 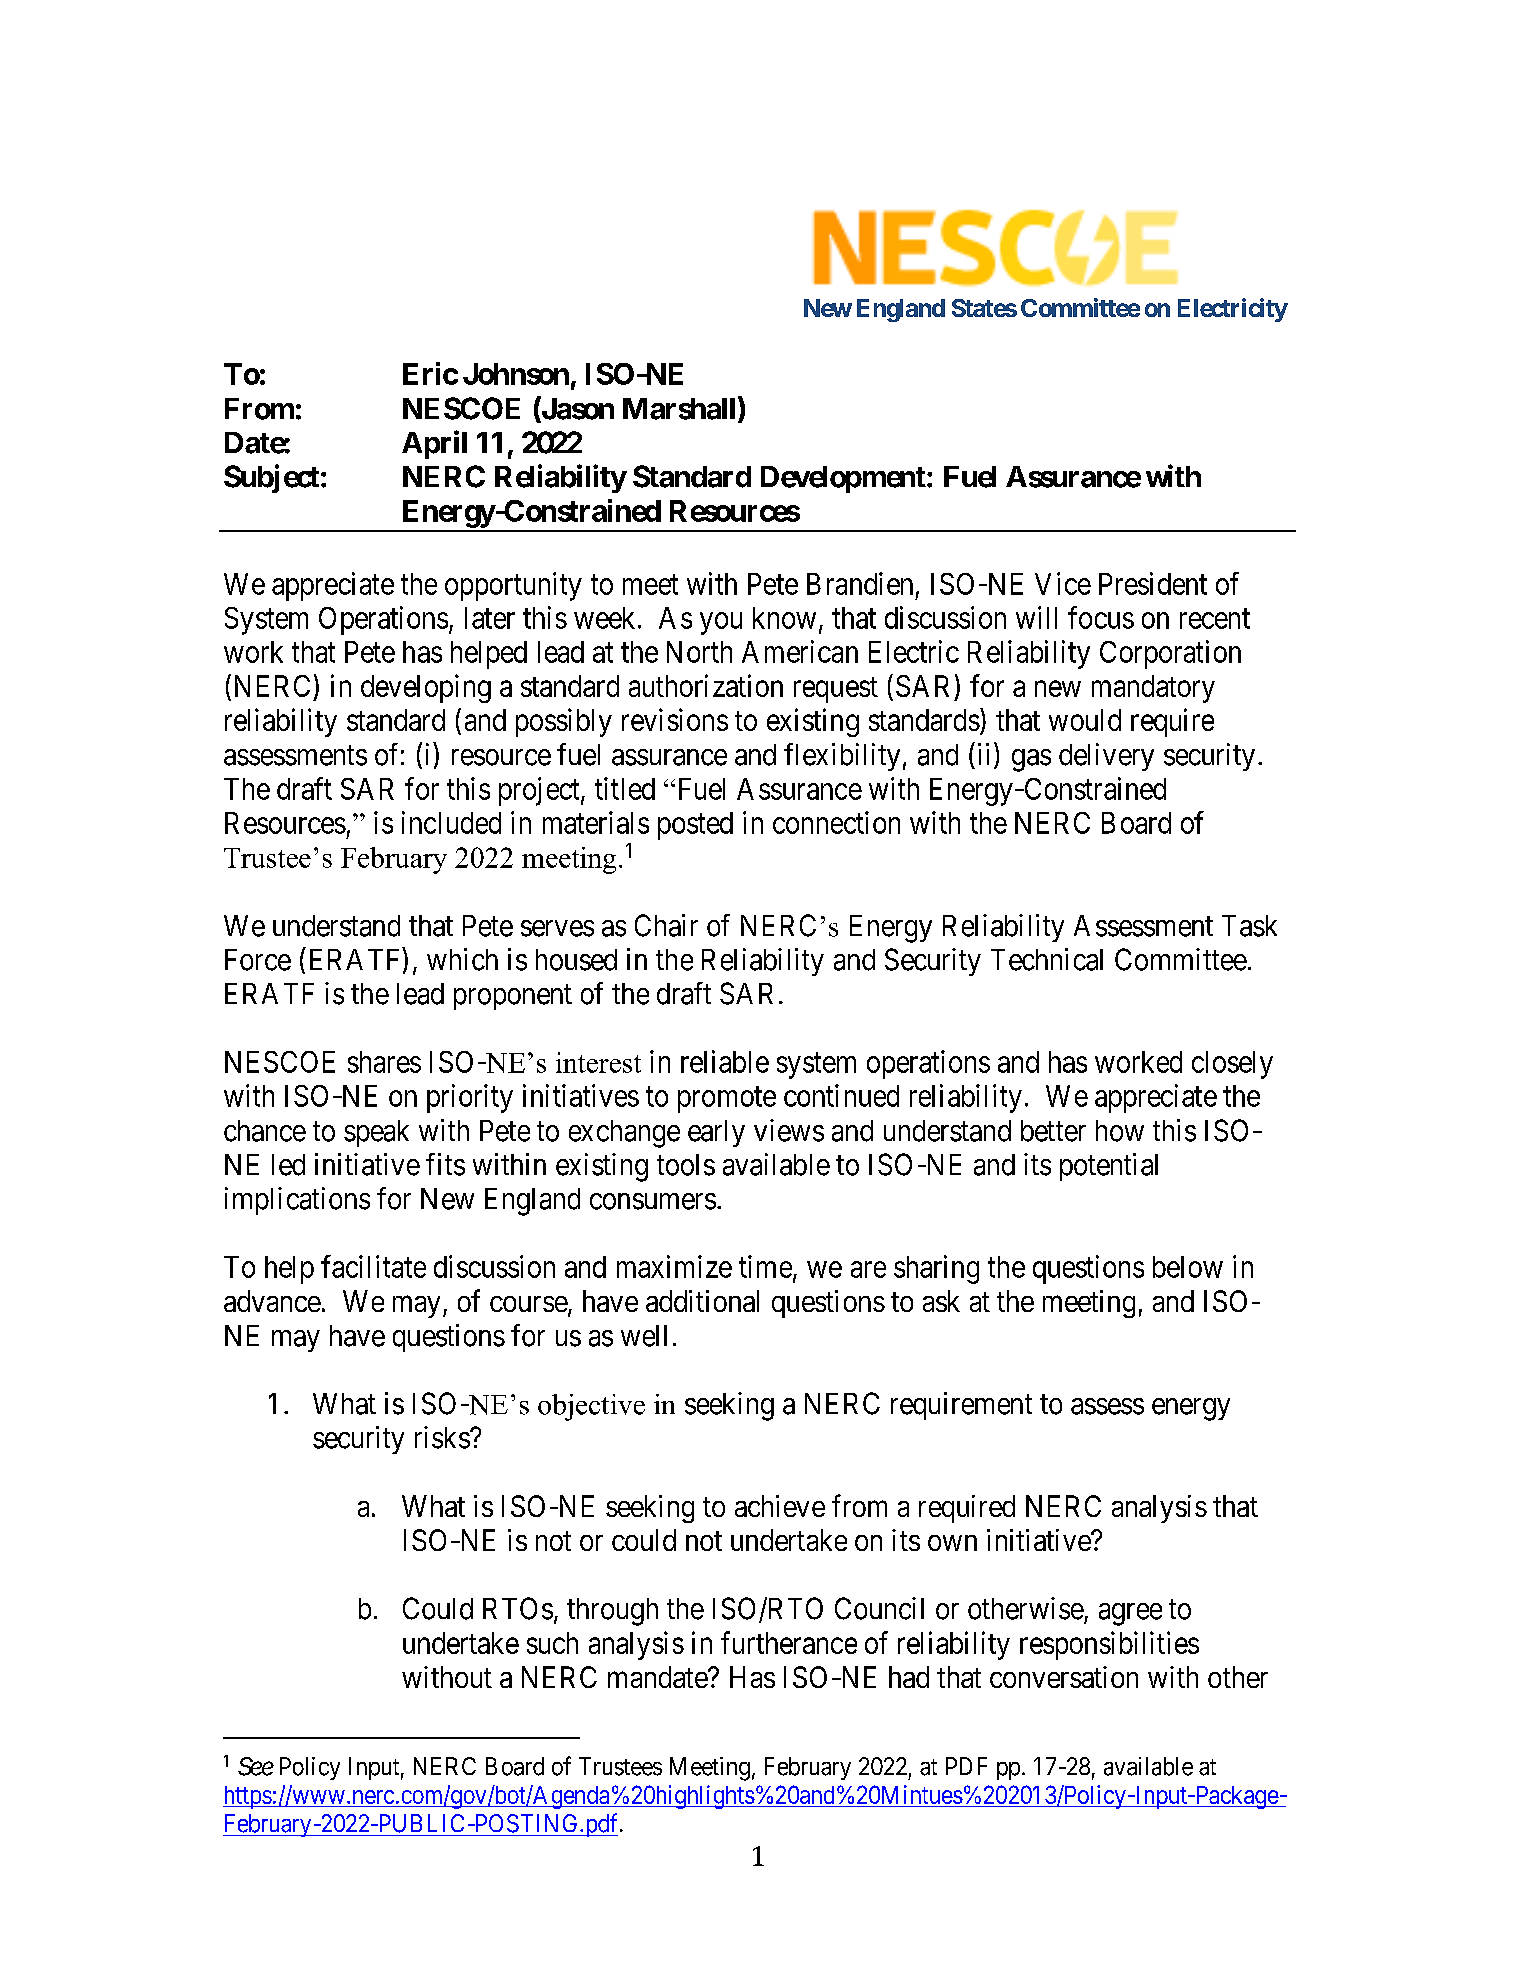 I want to click on Chair, so click(x=666, y=925).
